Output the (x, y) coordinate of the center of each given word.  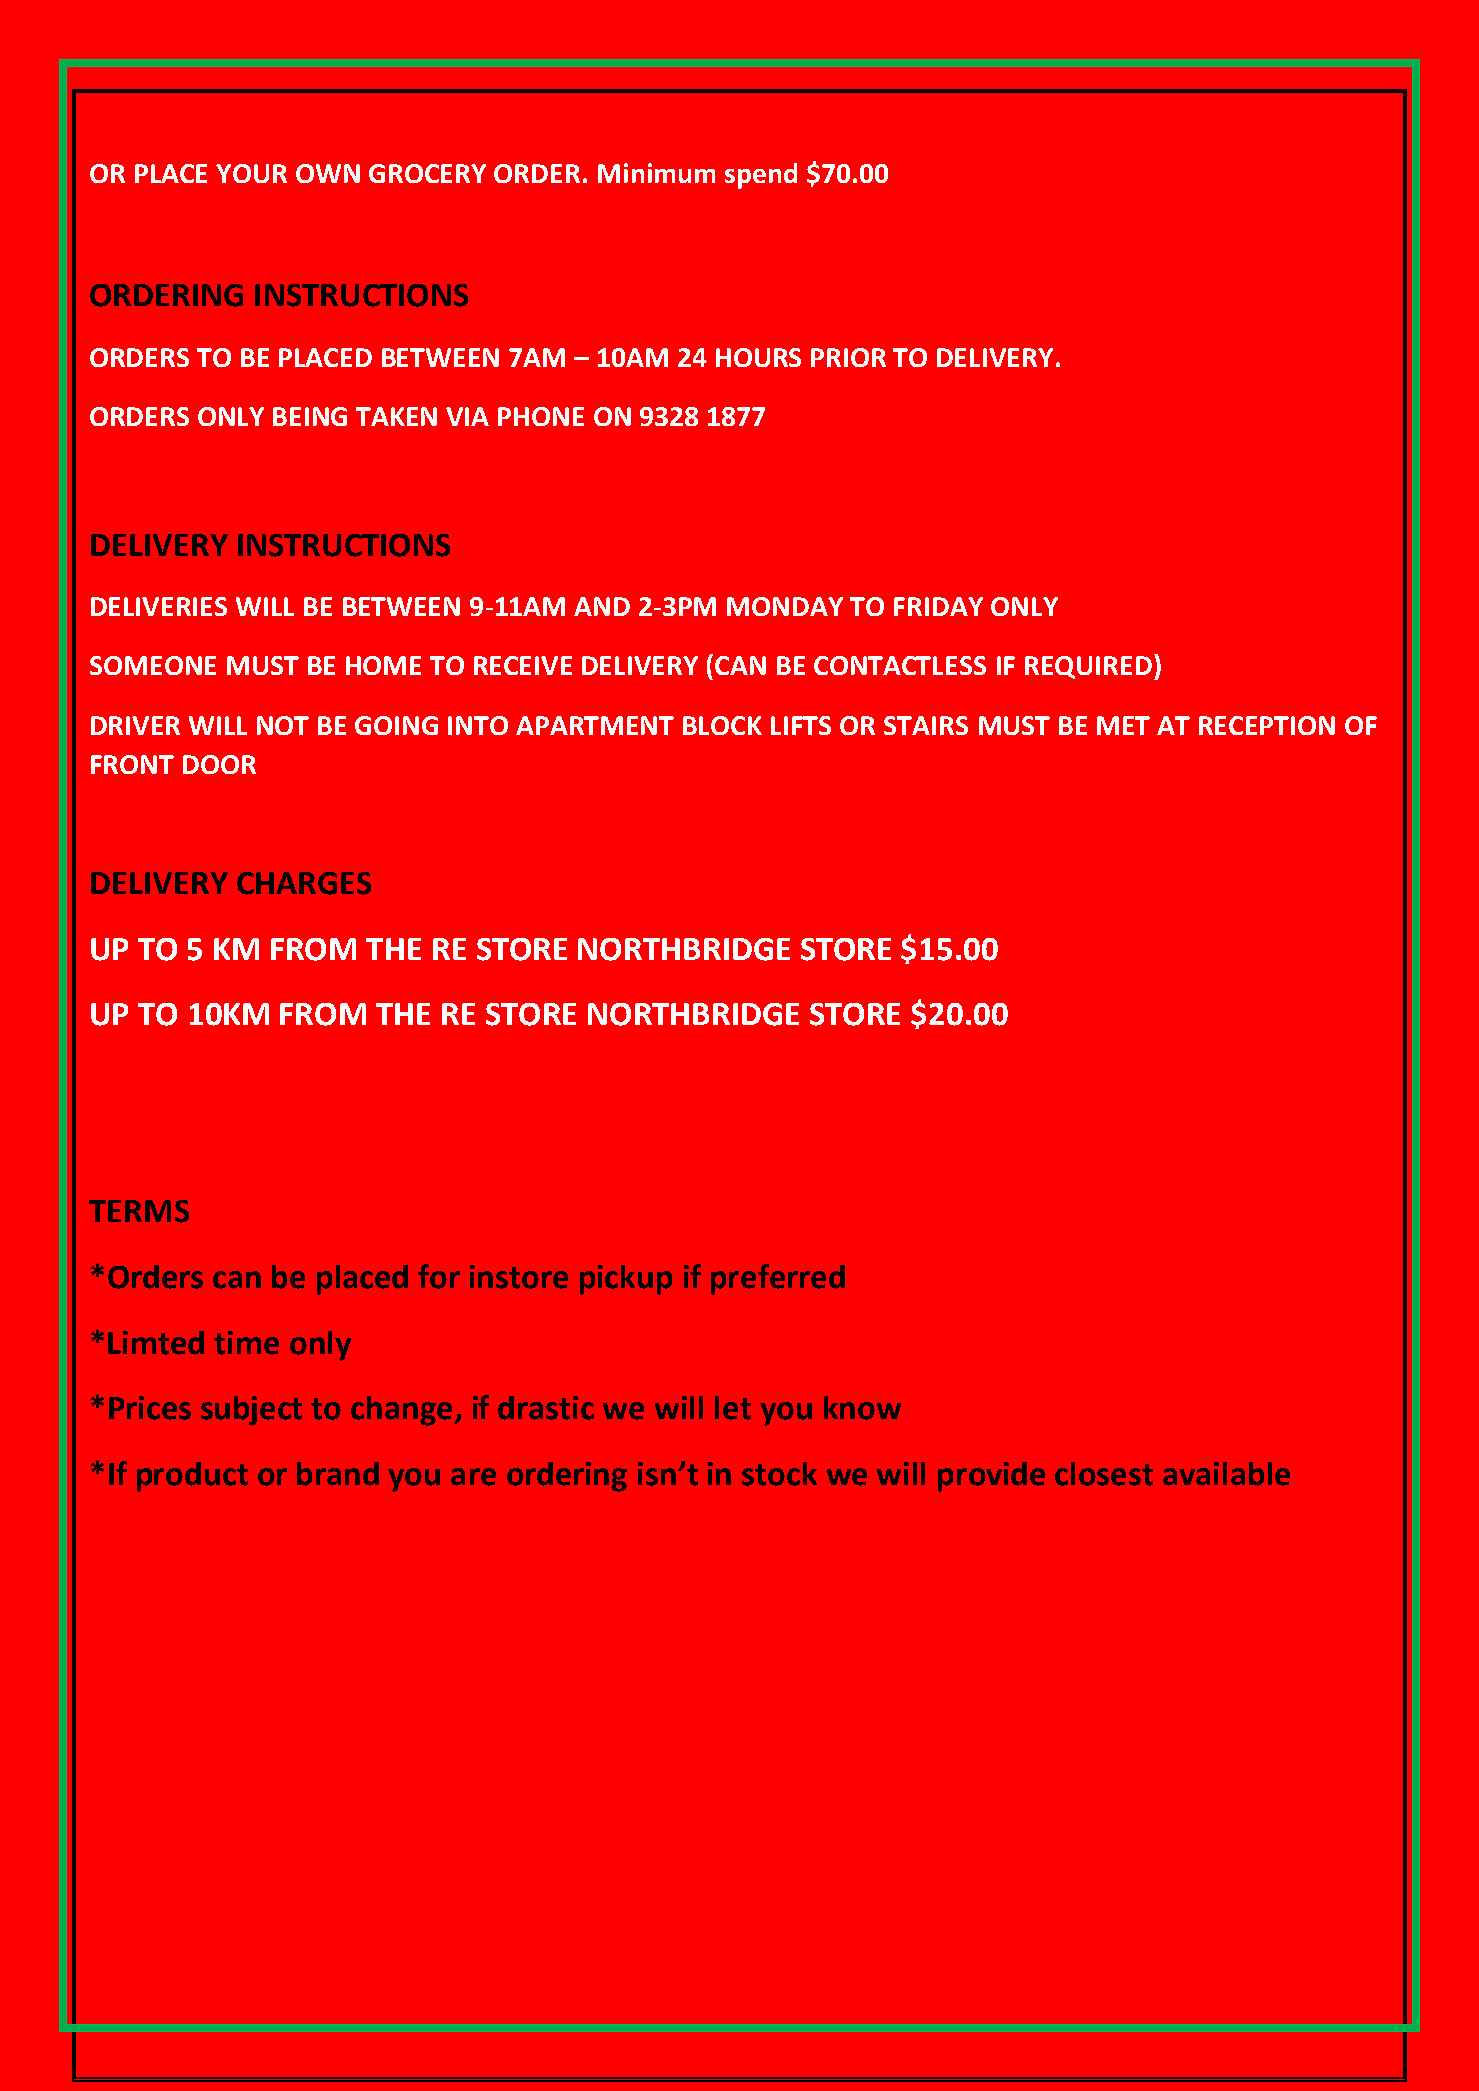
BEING (310, 416)
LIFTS (801, 725)
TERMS (139, 1211)
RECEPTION (1267, 725)
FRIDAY (938, 606)
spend (761, 176)
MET (1123, 725)
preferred (778, 1279)
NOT (283, 725)
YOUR (251, 173)
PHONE (541, 416)
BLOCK (722, 725)
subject (251, 1411)
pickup (626, 1280)
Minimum (656, 173)
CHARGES (304, 883)
